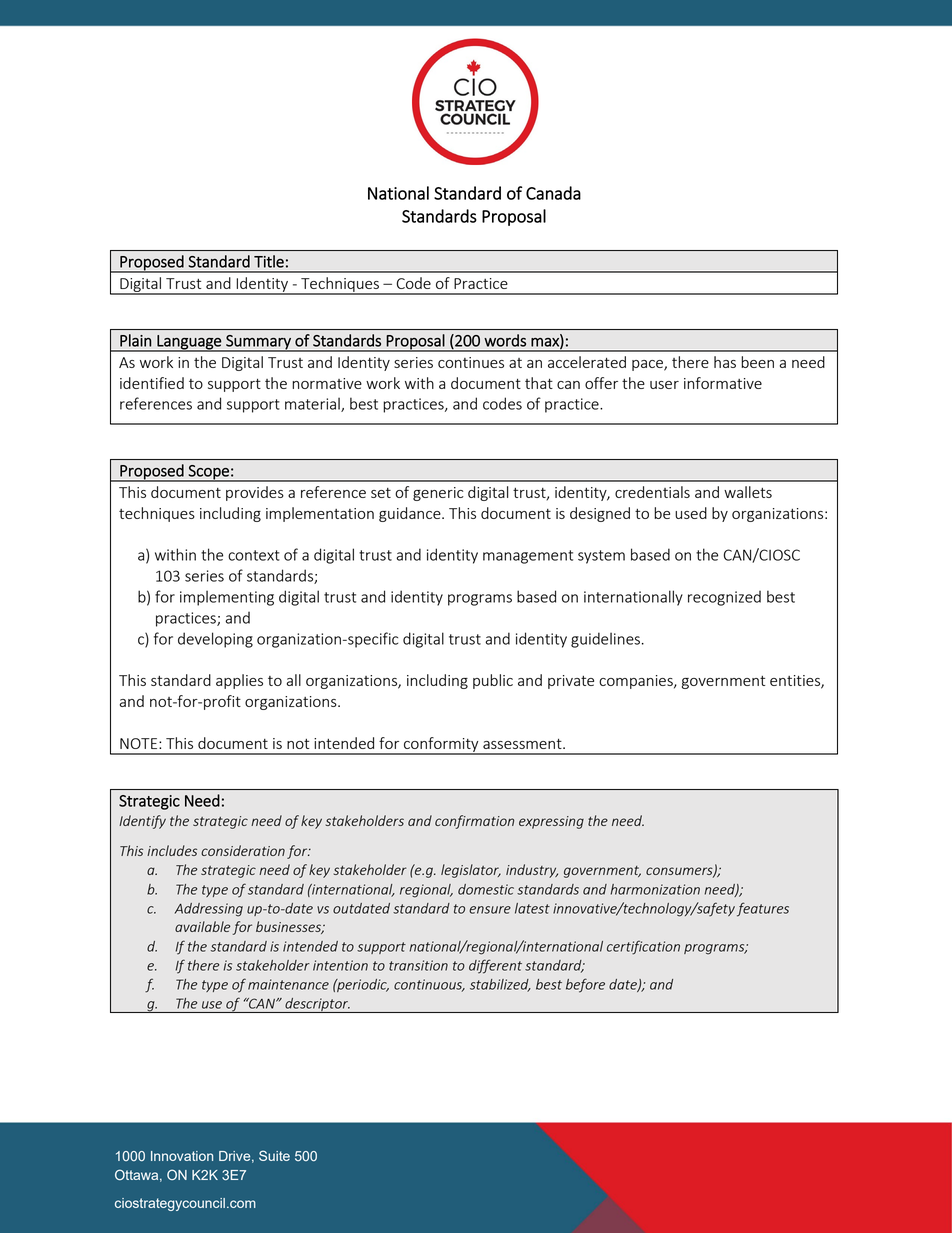  Describe the element at coordinates (585, 985) in the page. I see `before` at that location.
